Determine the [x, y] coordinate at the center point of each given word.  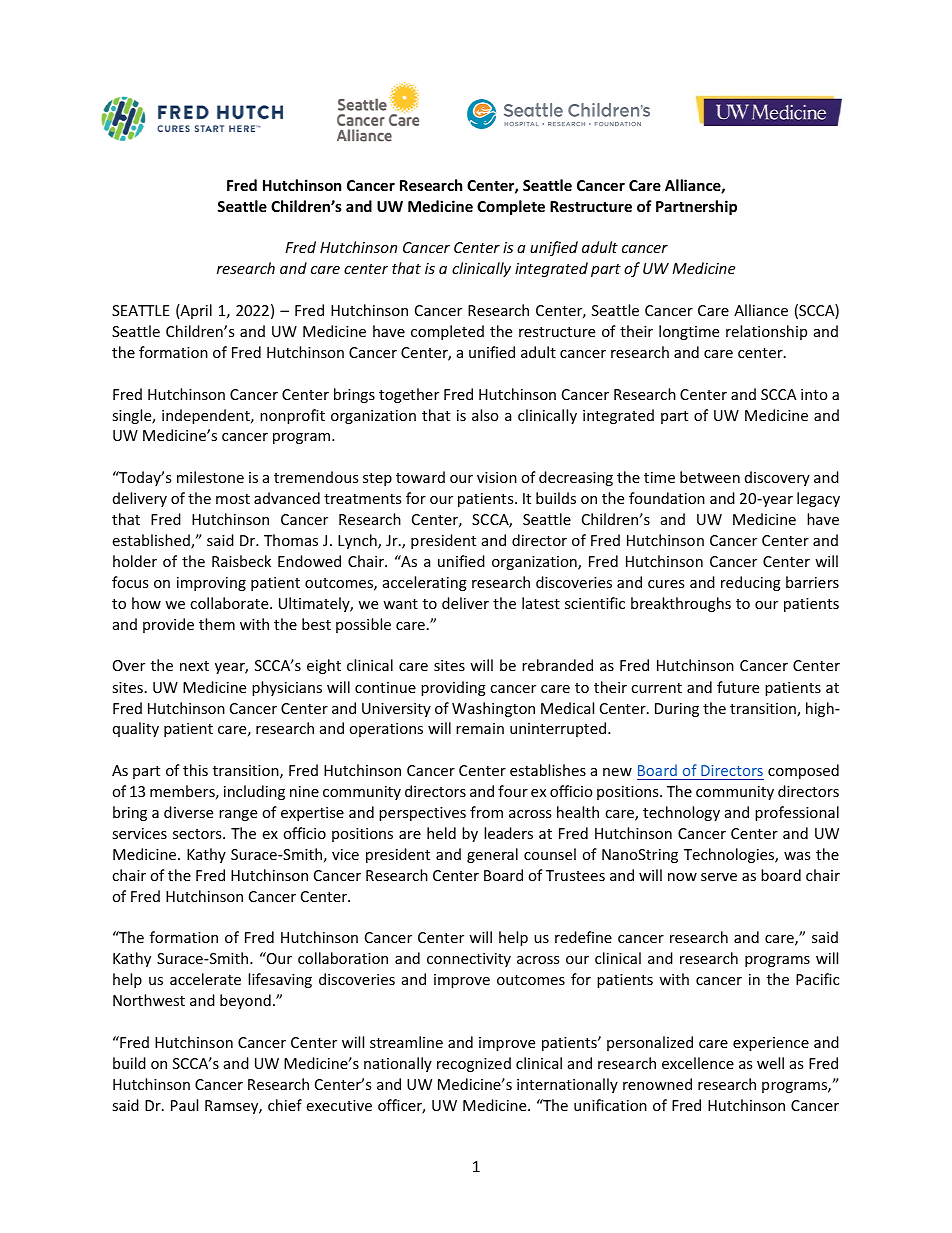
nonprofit [292, 416]
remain [480, 728]
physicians [287, 688]
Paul [184, 1105]
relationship [766, 332]
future [738, 687]
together [409, 395]
